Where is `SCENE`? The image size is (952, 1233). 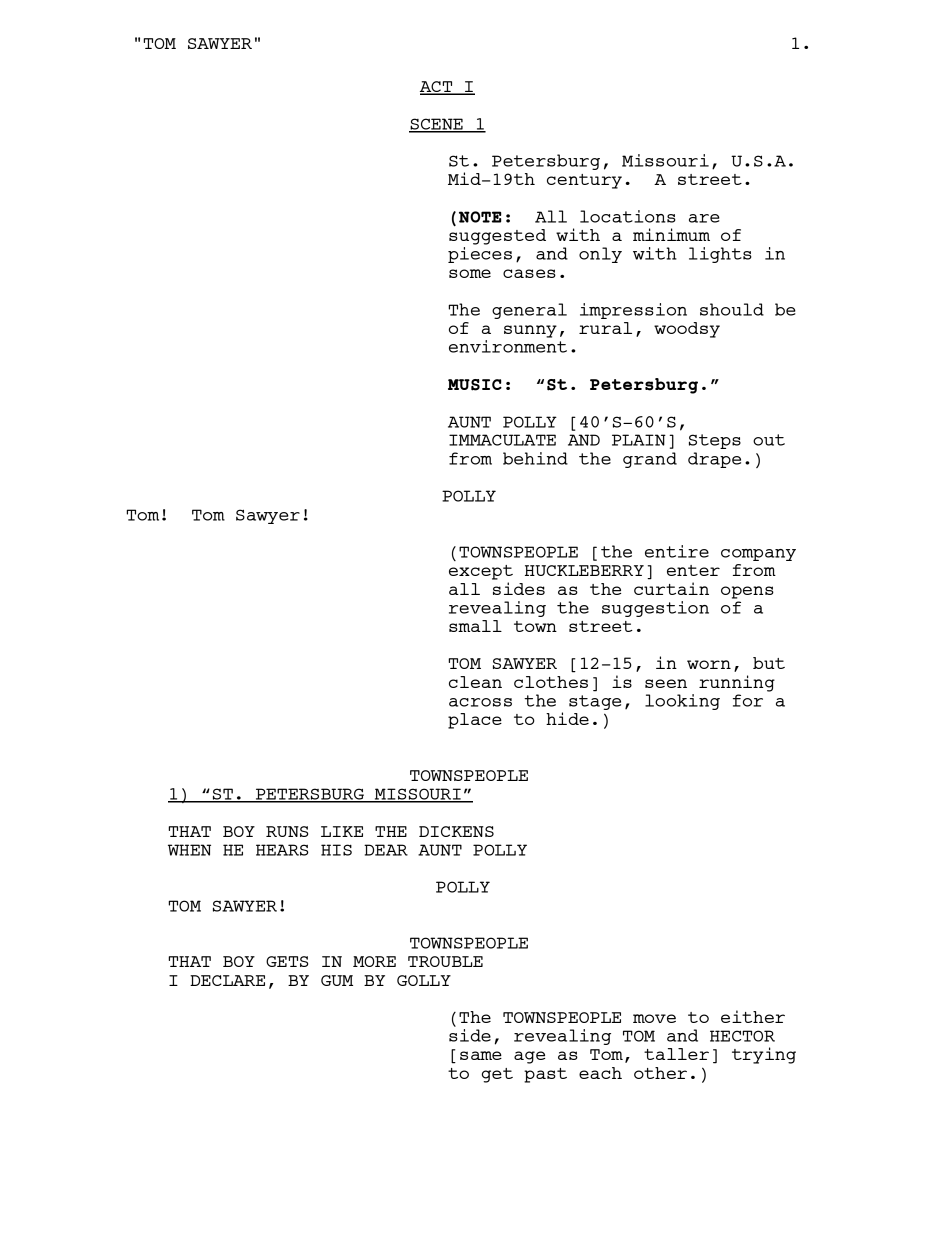 SCENE is located at coordinates (437, 125).
